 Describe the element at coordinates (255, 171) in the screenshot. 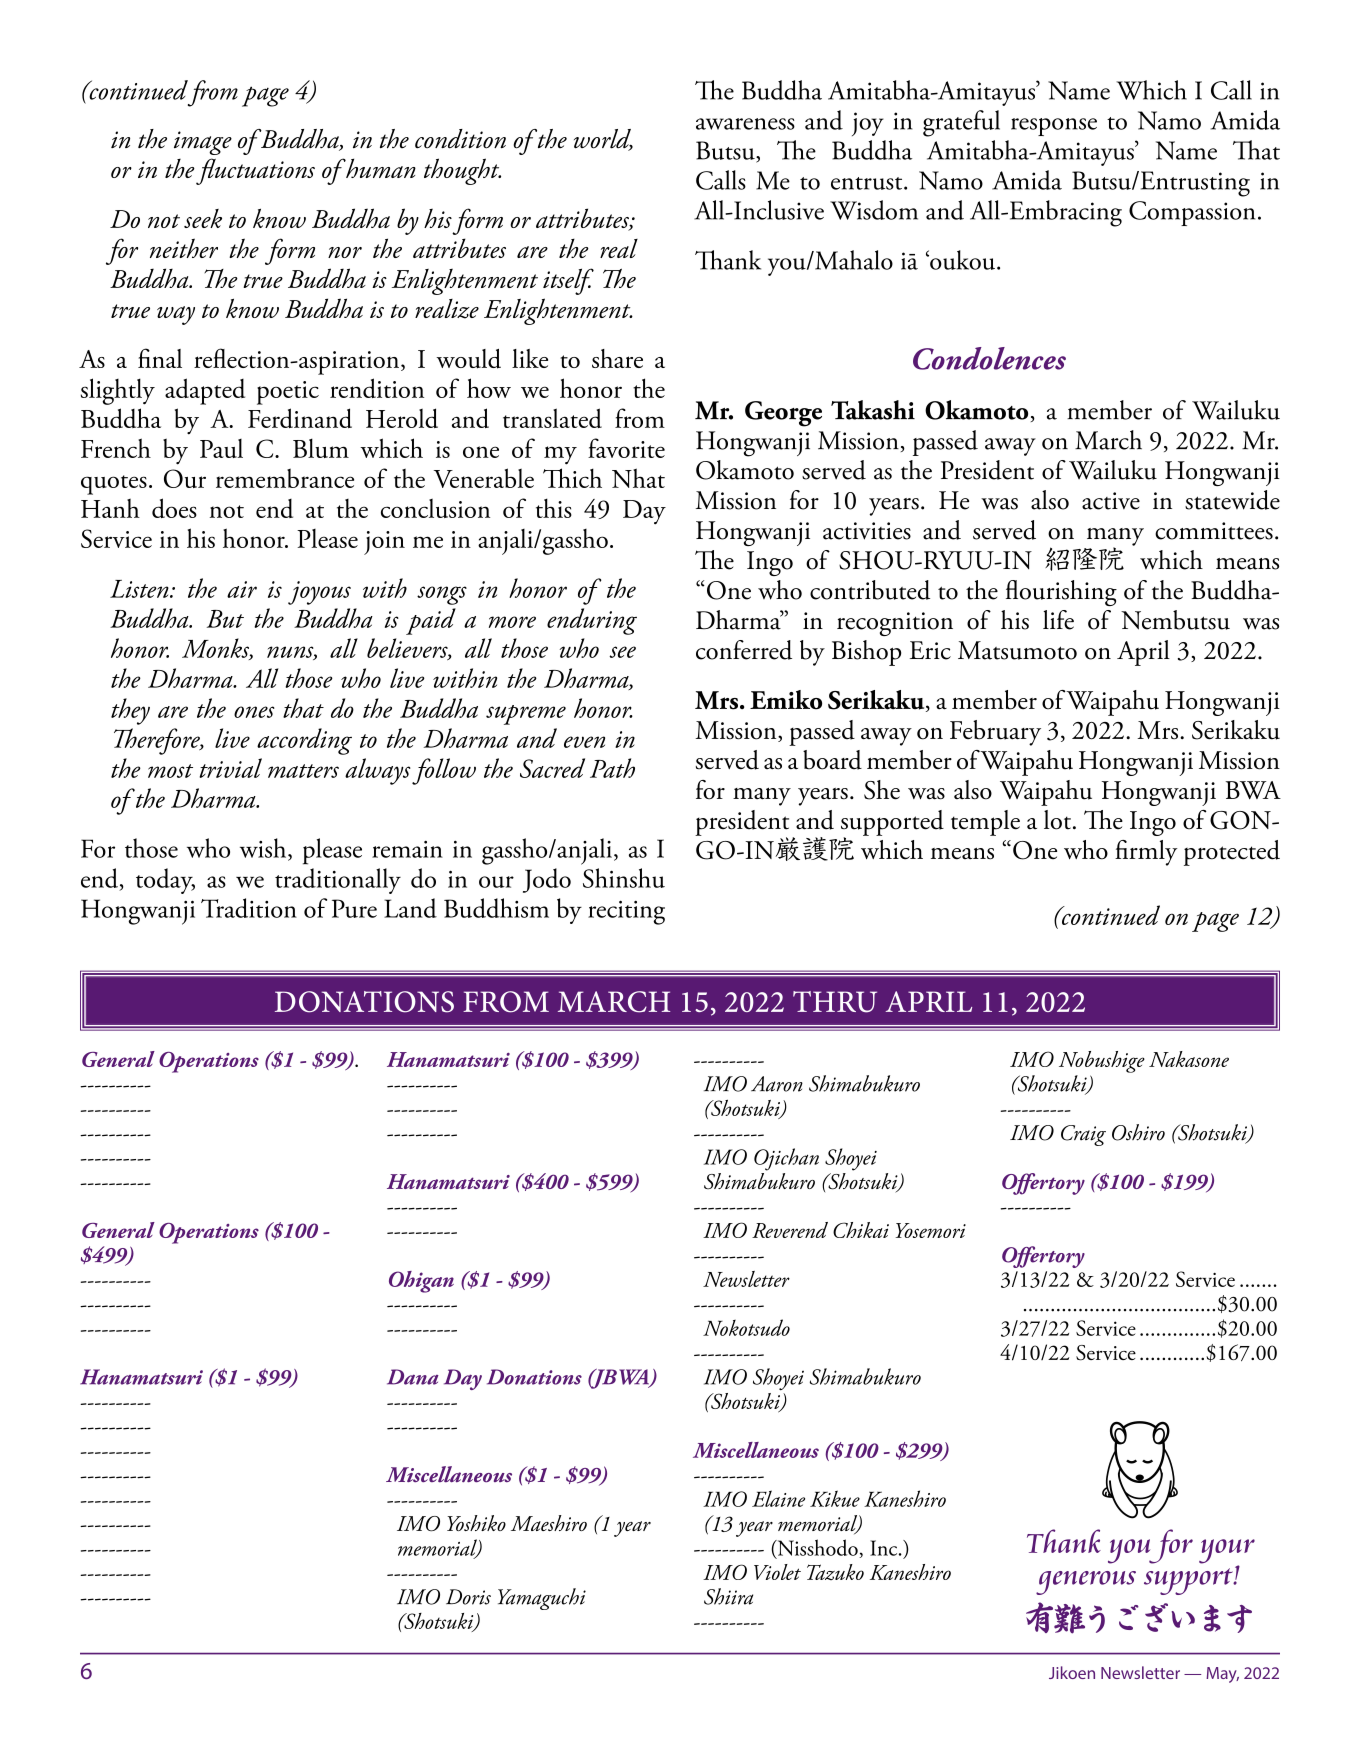

I see `fluctuations` at that location.
